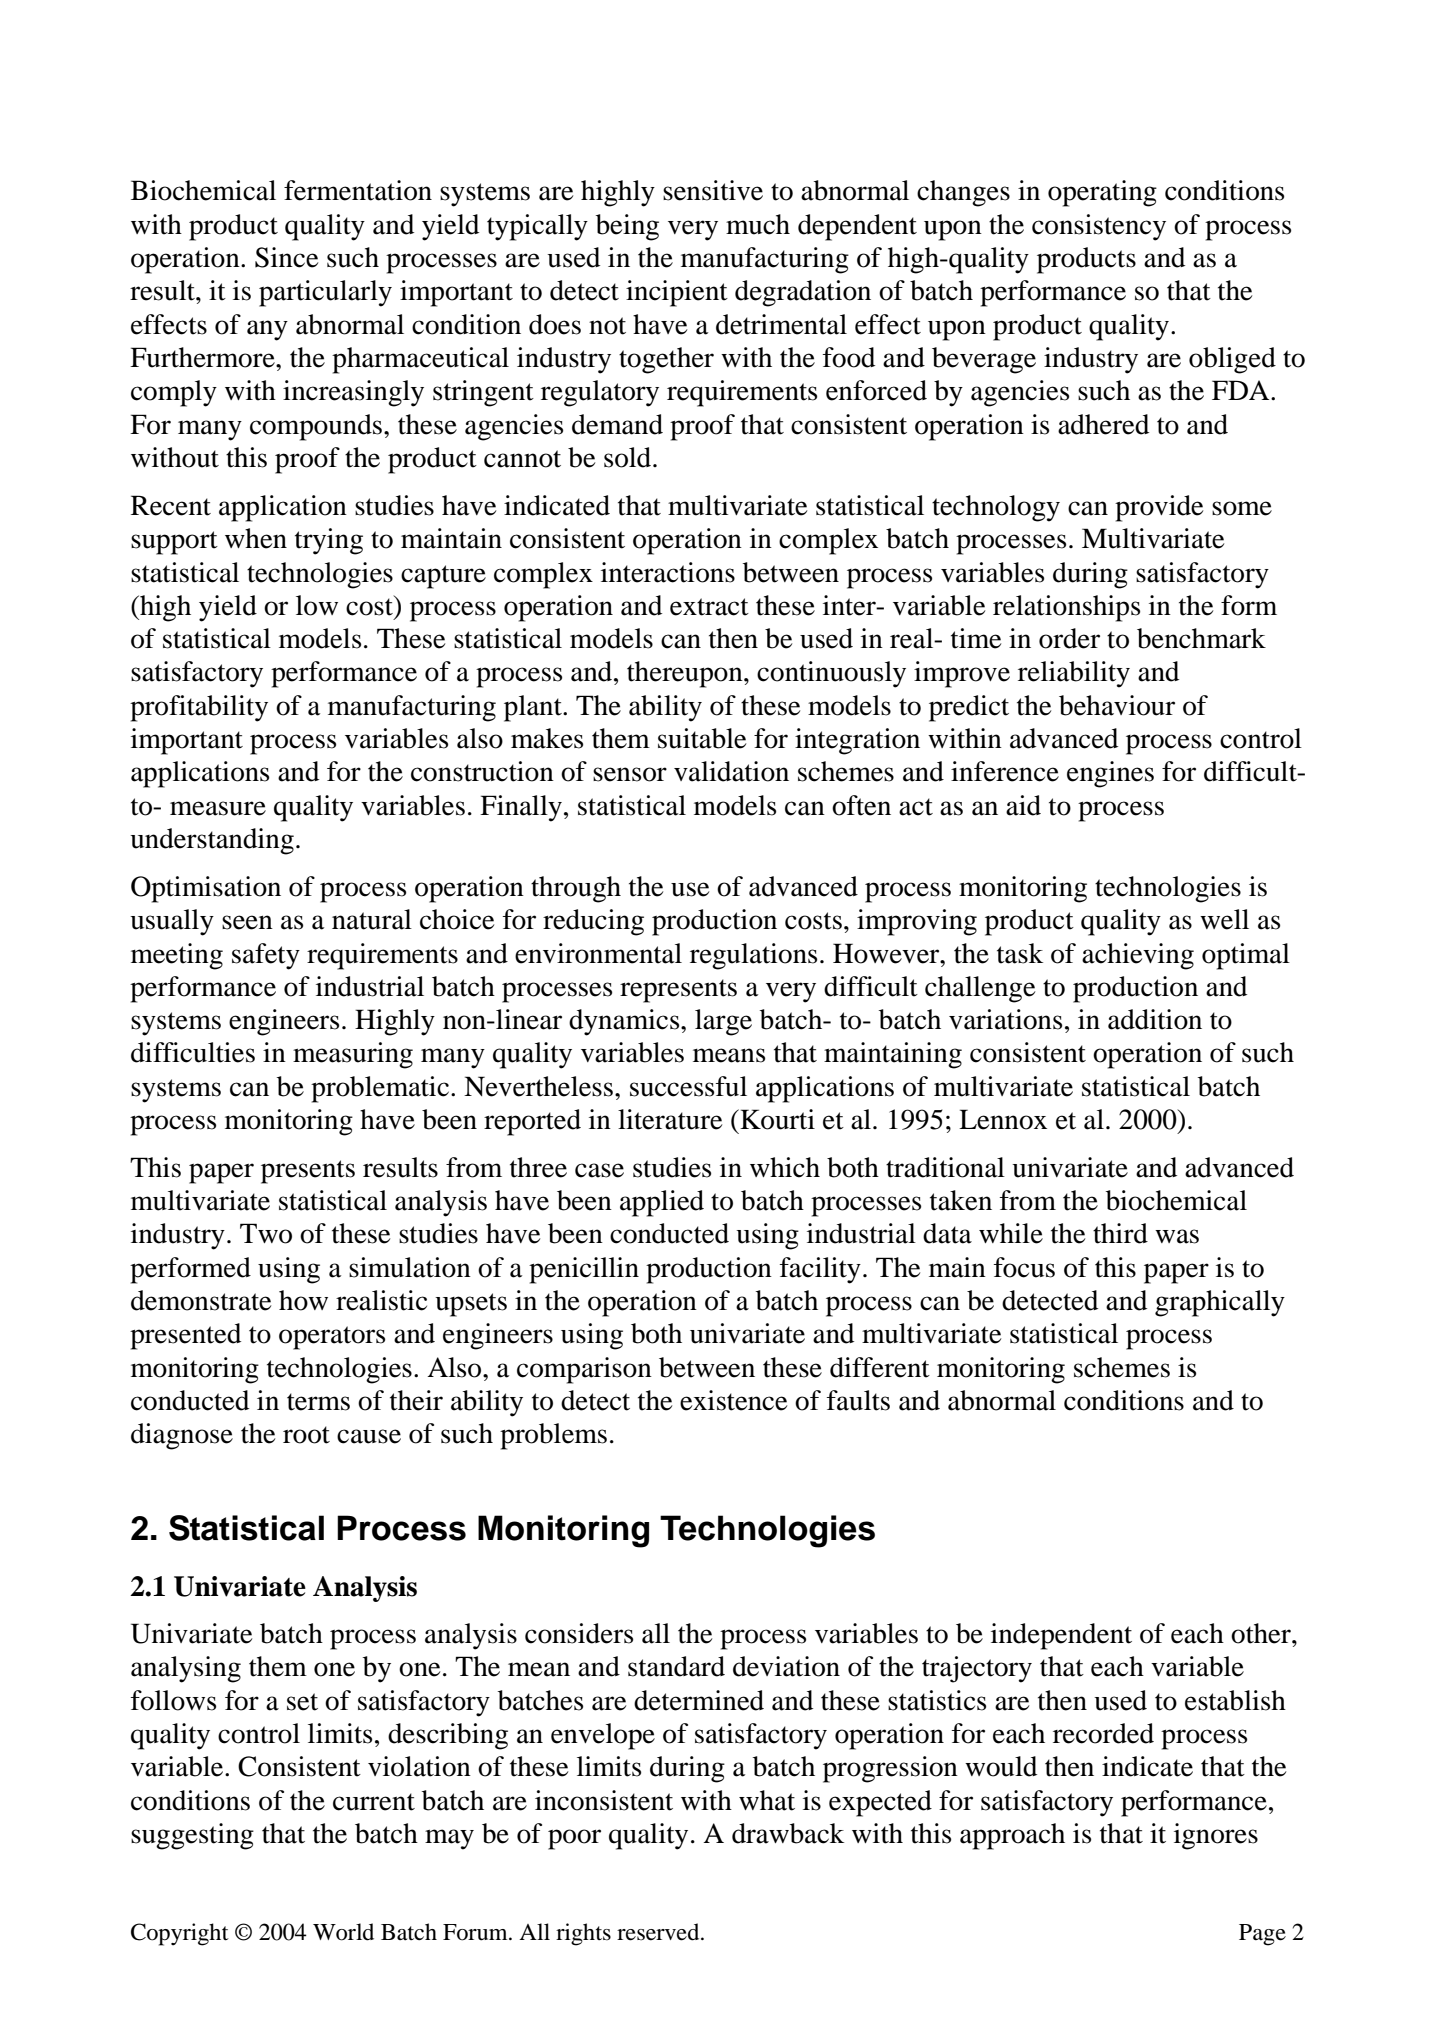 The height and width of the document is (2033, 1437). I want to click on much, so click(758, 224).
